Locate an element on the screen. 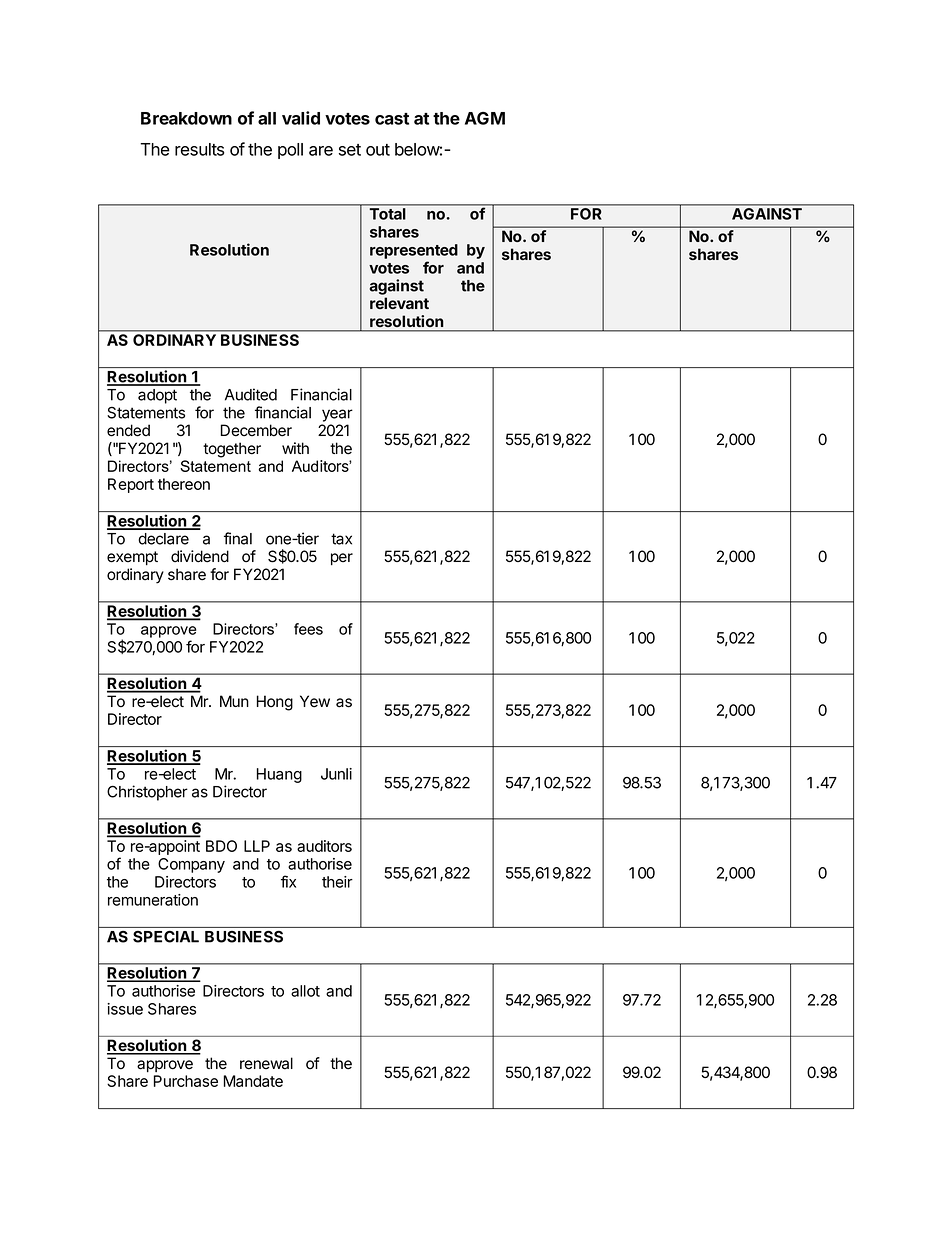 This screenshot has height=1233, width=952. renewal is located at coordinates (266, 1063).
